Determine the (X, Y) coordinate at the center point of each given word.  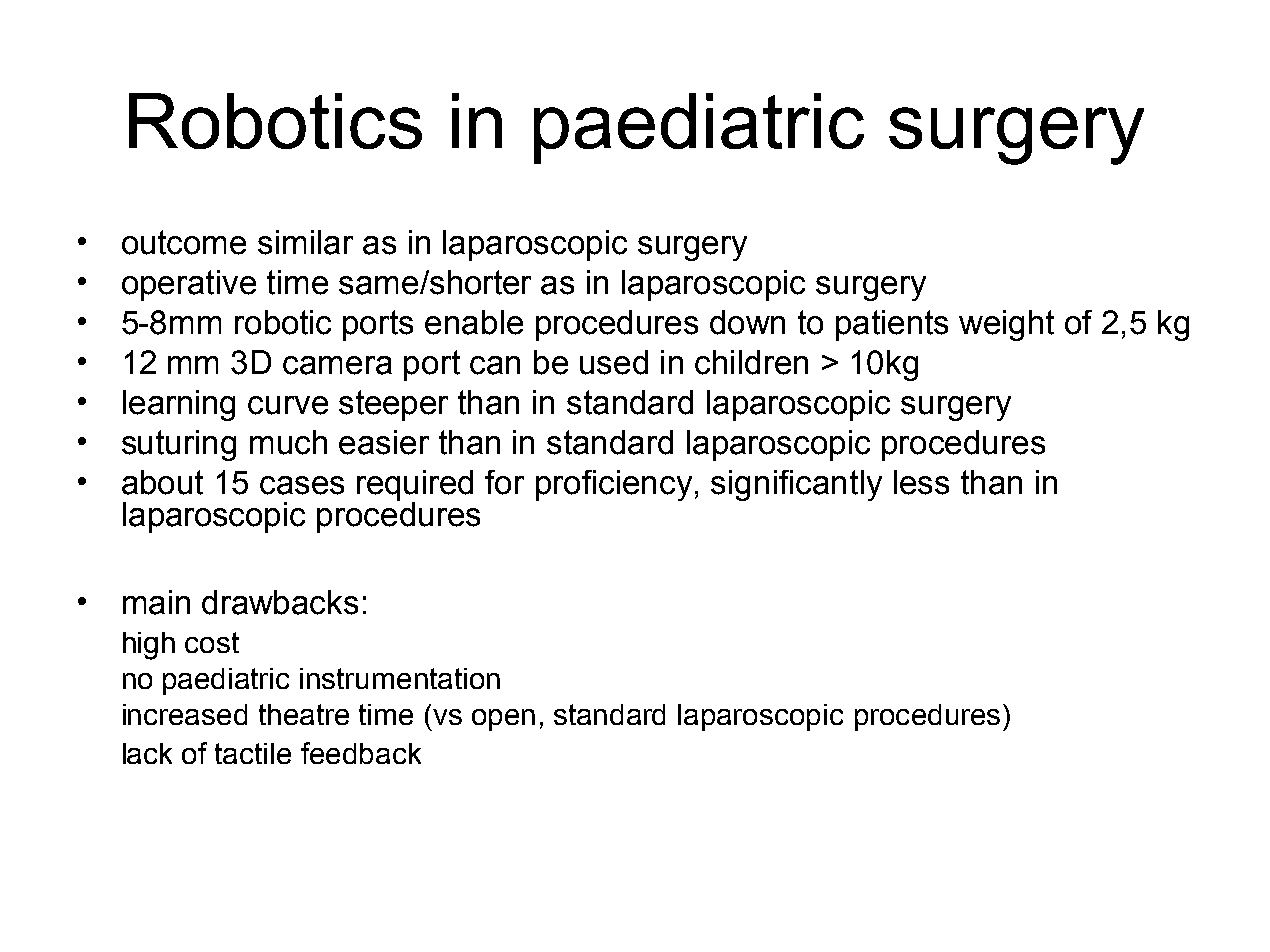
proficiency (614, 485)
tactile (253, 753)
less (921, 482)
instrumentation (400, 678)
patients (892, 325)
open (503, 720)
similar (305, 242)
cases (302, 485)
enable (474, 322)
